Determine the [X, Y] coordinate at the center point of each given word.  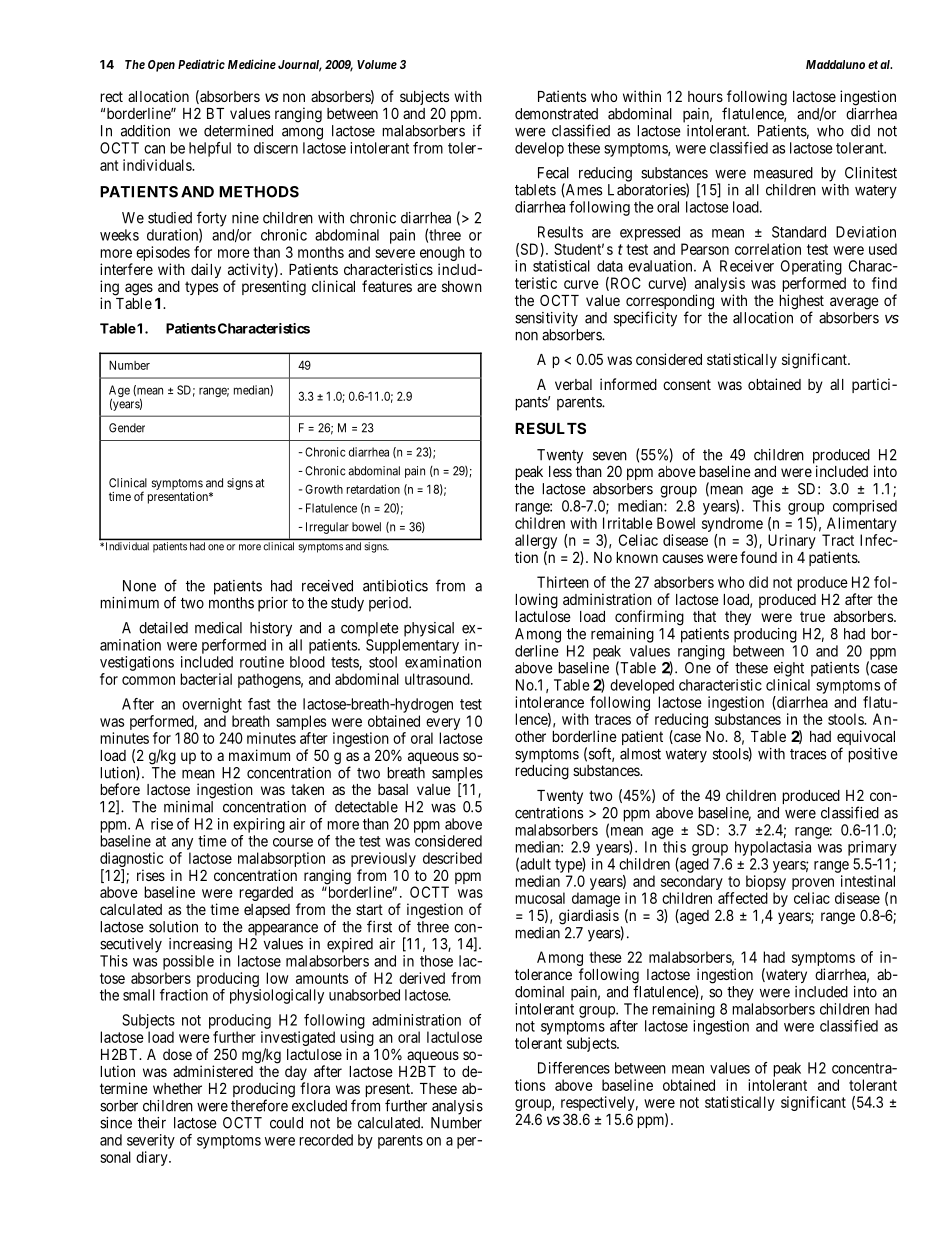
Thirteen [563, 582]
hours [705, 96]
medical [218, 628]
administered [213, 1071]
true [812, 616]
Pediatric [201, 64]
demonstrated [556, 114]
